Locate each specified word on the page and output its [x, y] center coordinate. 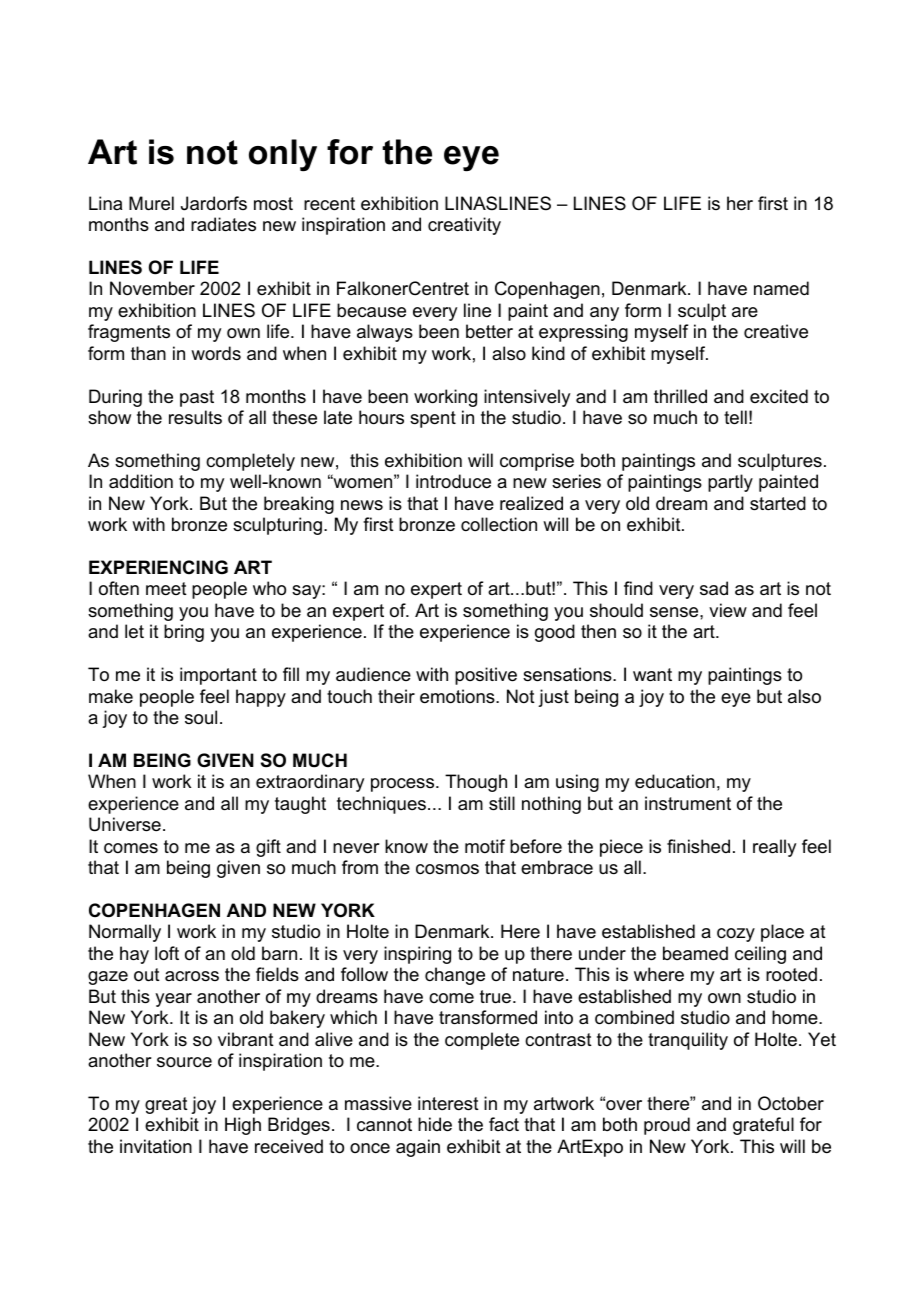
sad [714, 588]
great [166, 1105]
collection [499, 524]
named [781, 288]
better [489, 331]
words [216, 353]
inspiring [417, 955]
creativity [464, 226]
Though [476, 783]
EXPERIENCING [158, 567]
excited [779, 396]
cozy [736, 935]
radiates [223, 224]
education [675, 781]
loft [167, 953]
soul [201, 717]
